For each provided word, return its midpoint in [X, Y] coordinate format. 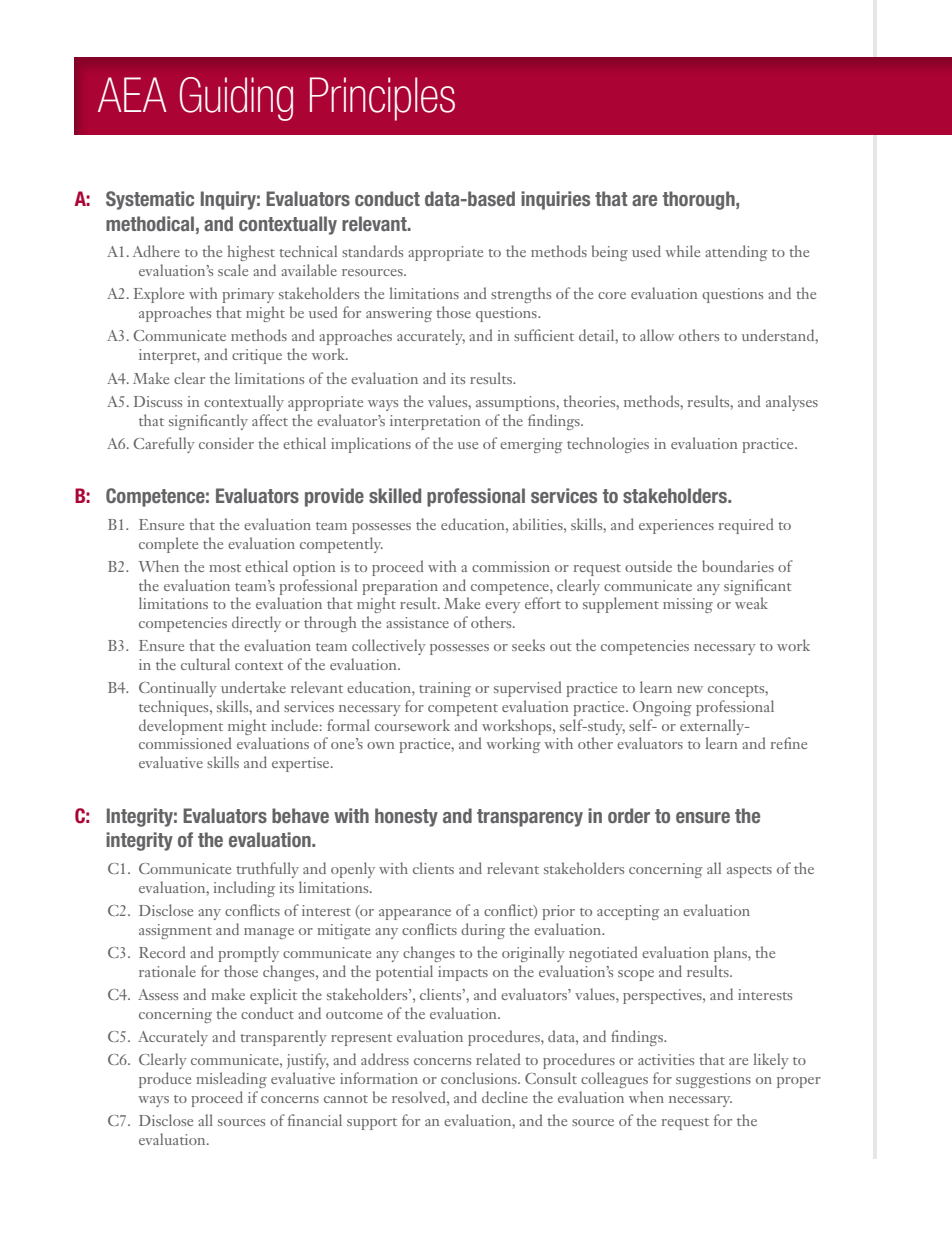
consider [226, 443]
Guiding [236, 99]
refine [789, 743]
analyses [792, 403]
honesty [406, 817]
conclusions [480, 1078]
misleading [231, 1080]
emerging [531, 445]
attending [736, 253]
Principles [382, 99]
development [181, 727]
